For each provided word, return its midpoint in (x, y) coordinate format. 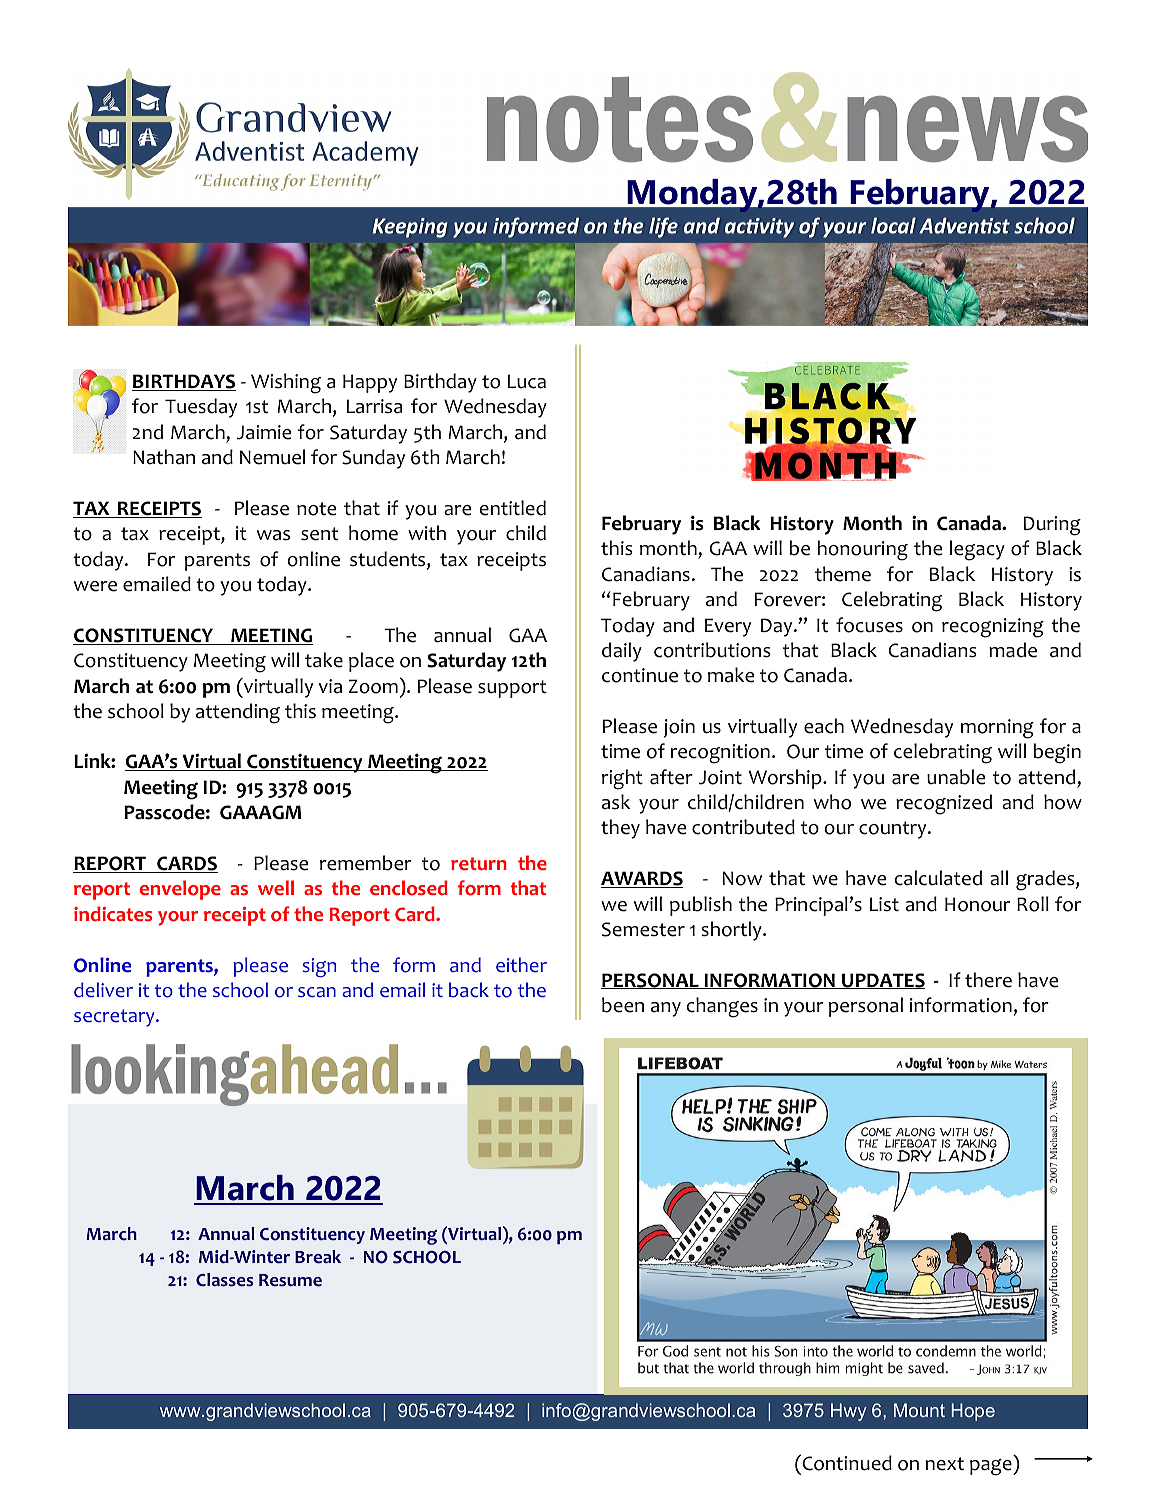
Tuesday (201, 408)
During (1052, 526)
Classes (224, 1280)
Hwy (848, 1412)
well (276, 887)
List (884, 904)
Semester (643, 929)
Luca (527, 381)
